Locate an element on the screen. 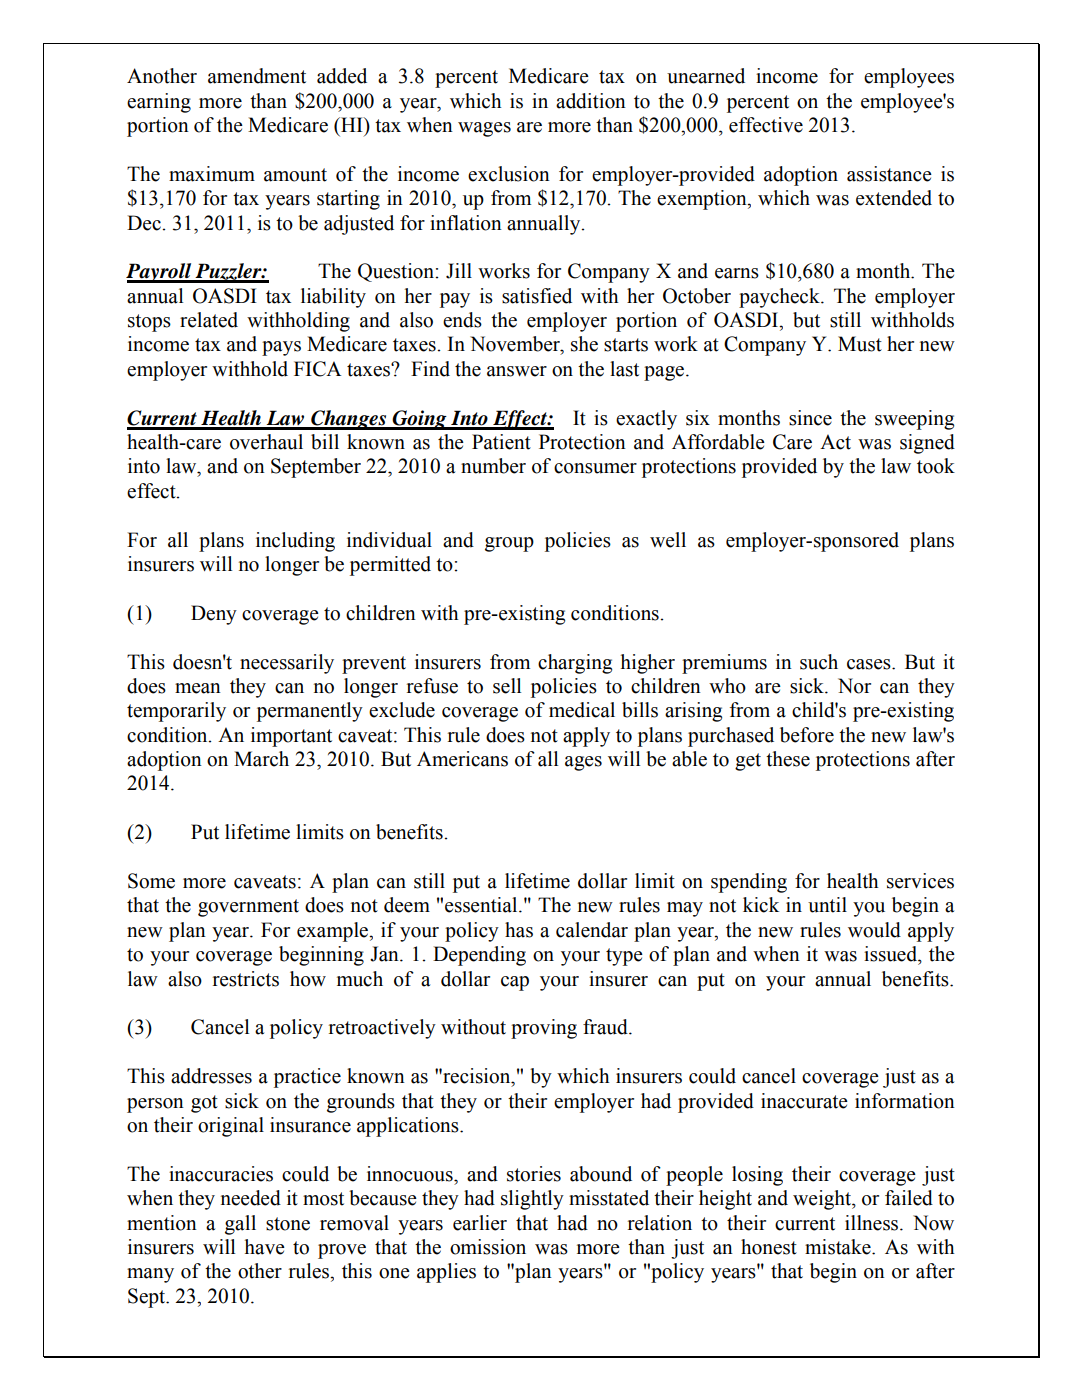 This screenshot has width=1082, height=1400. restricts is located at coordinates (246, 979).
